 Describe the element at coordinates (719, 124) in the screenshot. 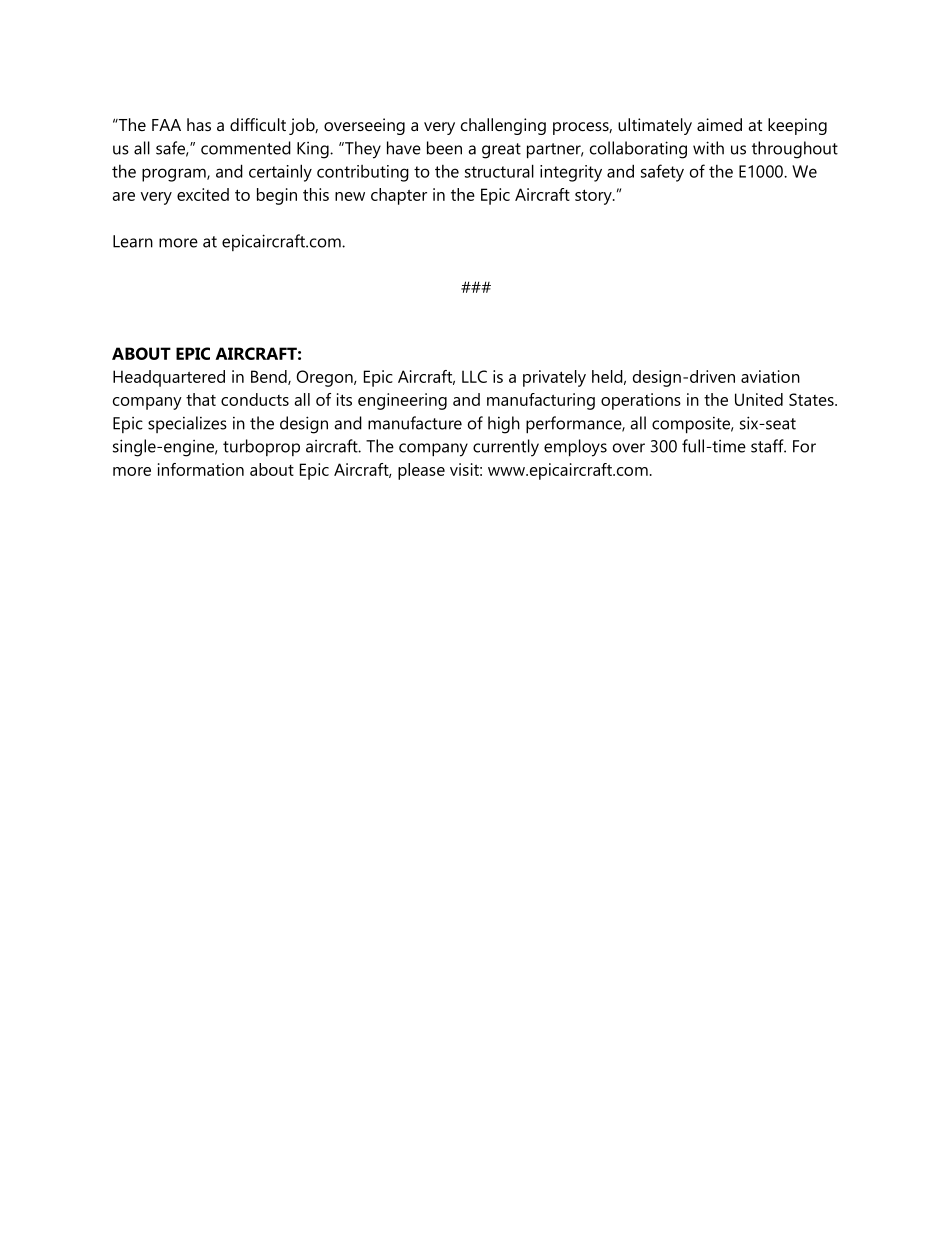

I see `aimed` at that location.
